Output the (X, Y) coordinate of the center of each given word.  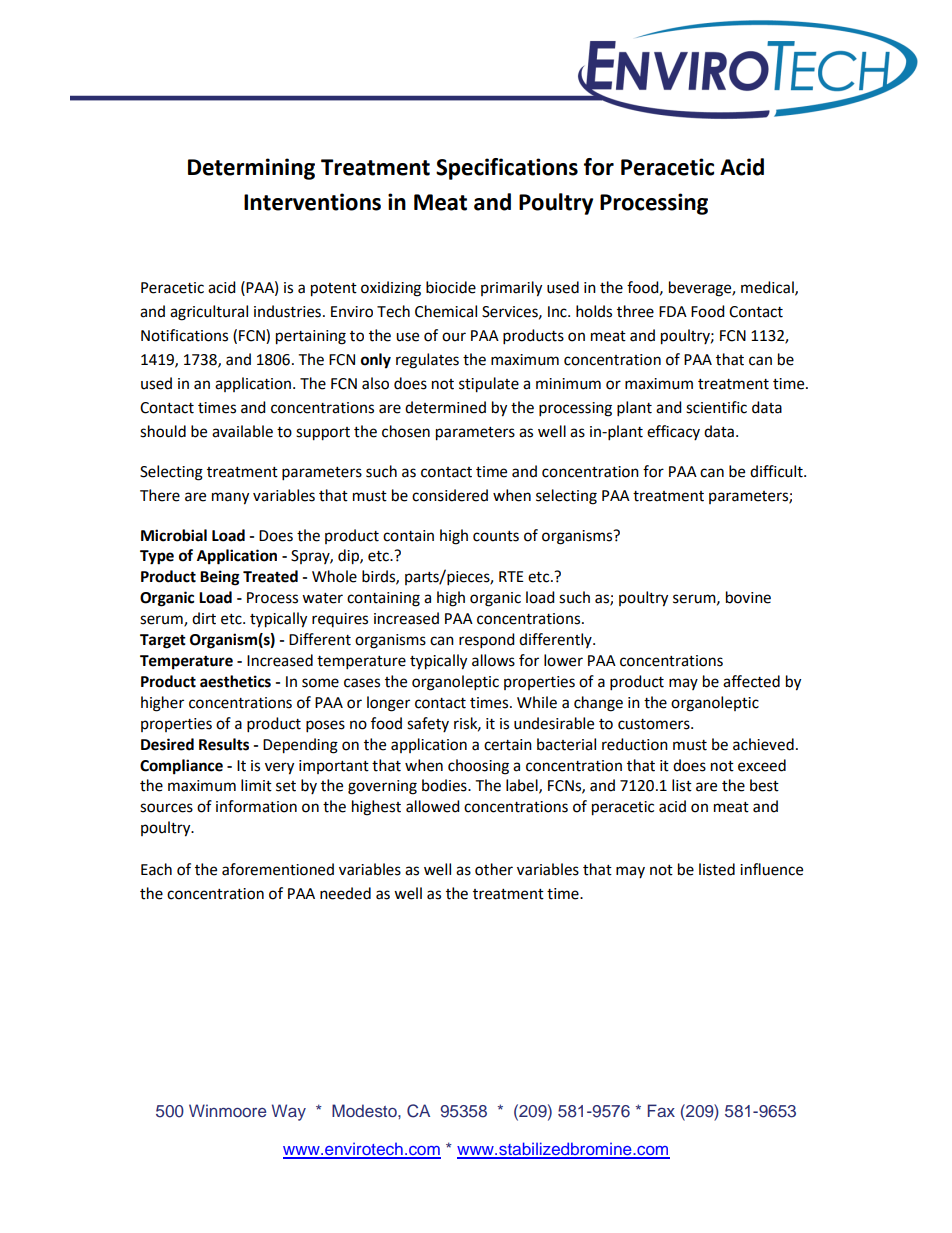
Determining (251, 169)
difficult (777, 471)
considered (450, 495)
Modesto (365, 1110)
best (764, 785)
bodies (445, 785)
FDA (673, 311)
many (230, 498)
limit (256, 785)
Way (289, 1112)
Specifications (507, 169)
